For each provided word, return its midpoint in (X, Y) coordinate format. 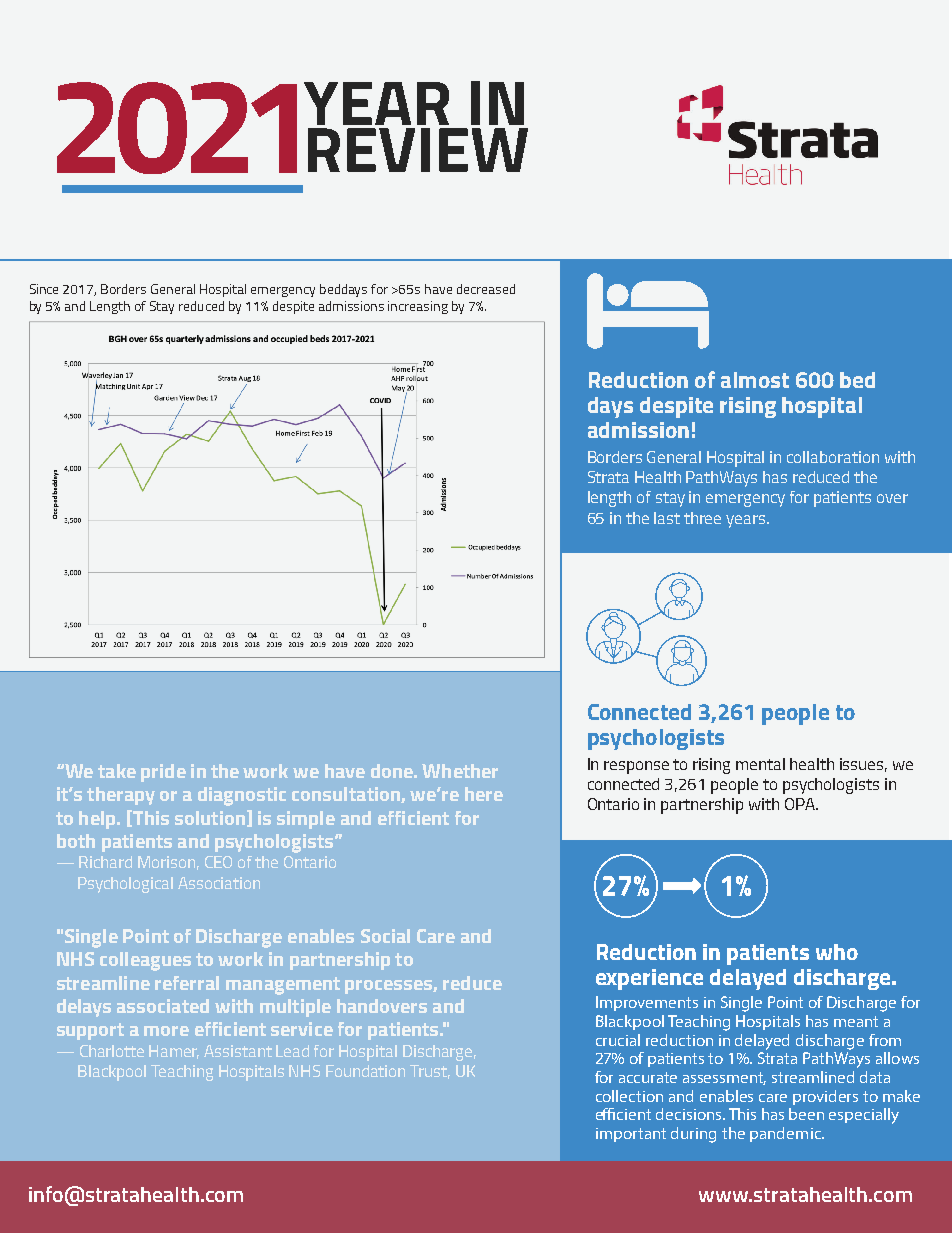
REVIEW (418, 150)
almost (755, 380)
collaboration (833, 457)
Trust (430, 1072)
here (484, 794)
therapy (121, 796)
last (667, 518)
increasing (418, 307)
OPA (801, 804)
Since (44, 289)
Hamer (174, 1052)
